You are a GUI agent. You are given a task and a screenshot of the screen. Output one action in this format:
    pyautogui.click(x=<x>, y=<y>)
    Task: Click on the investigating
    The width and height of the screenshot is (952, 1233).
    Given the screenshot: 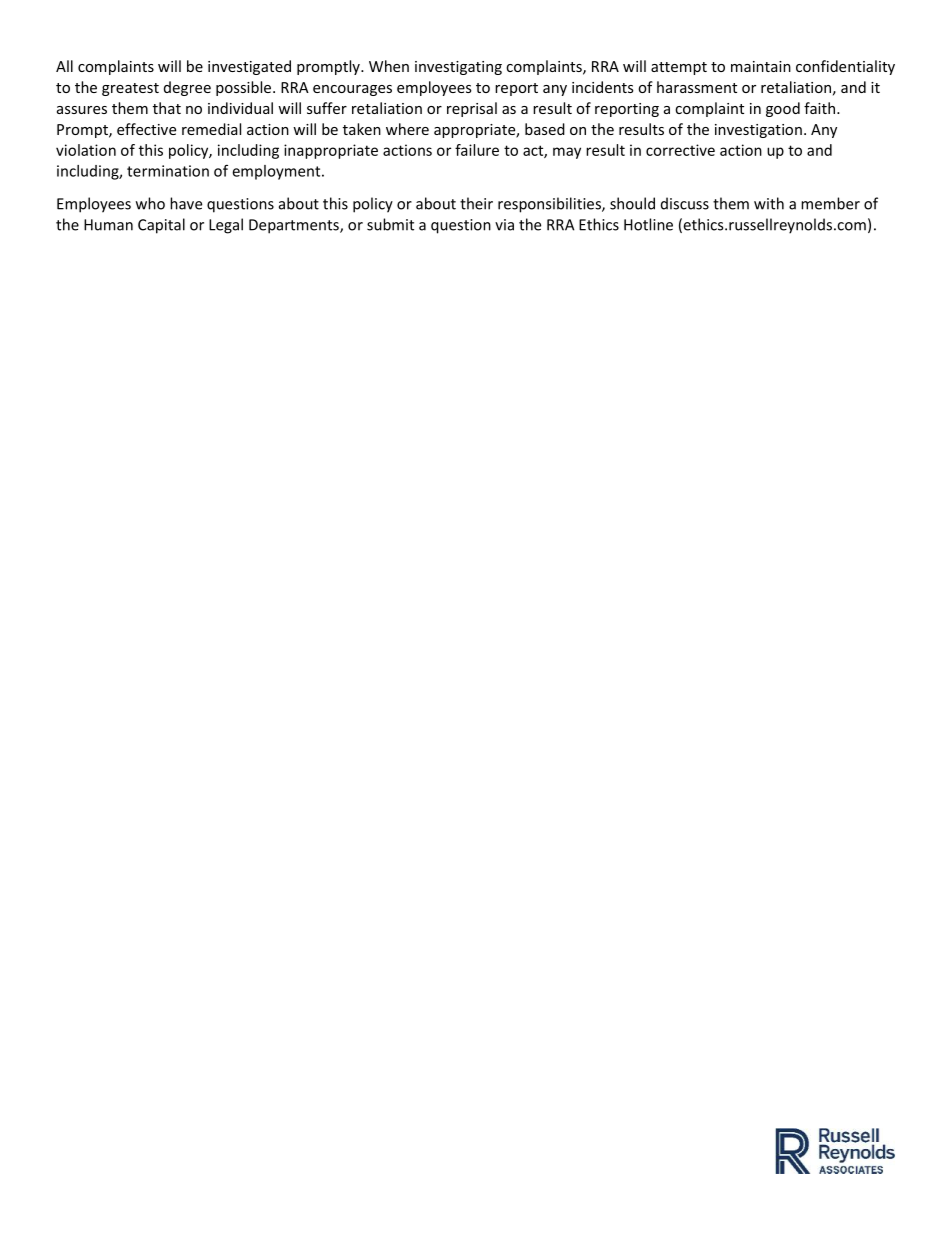 What is the action you would take?
    pyautogui.click(x=458, y=68)
